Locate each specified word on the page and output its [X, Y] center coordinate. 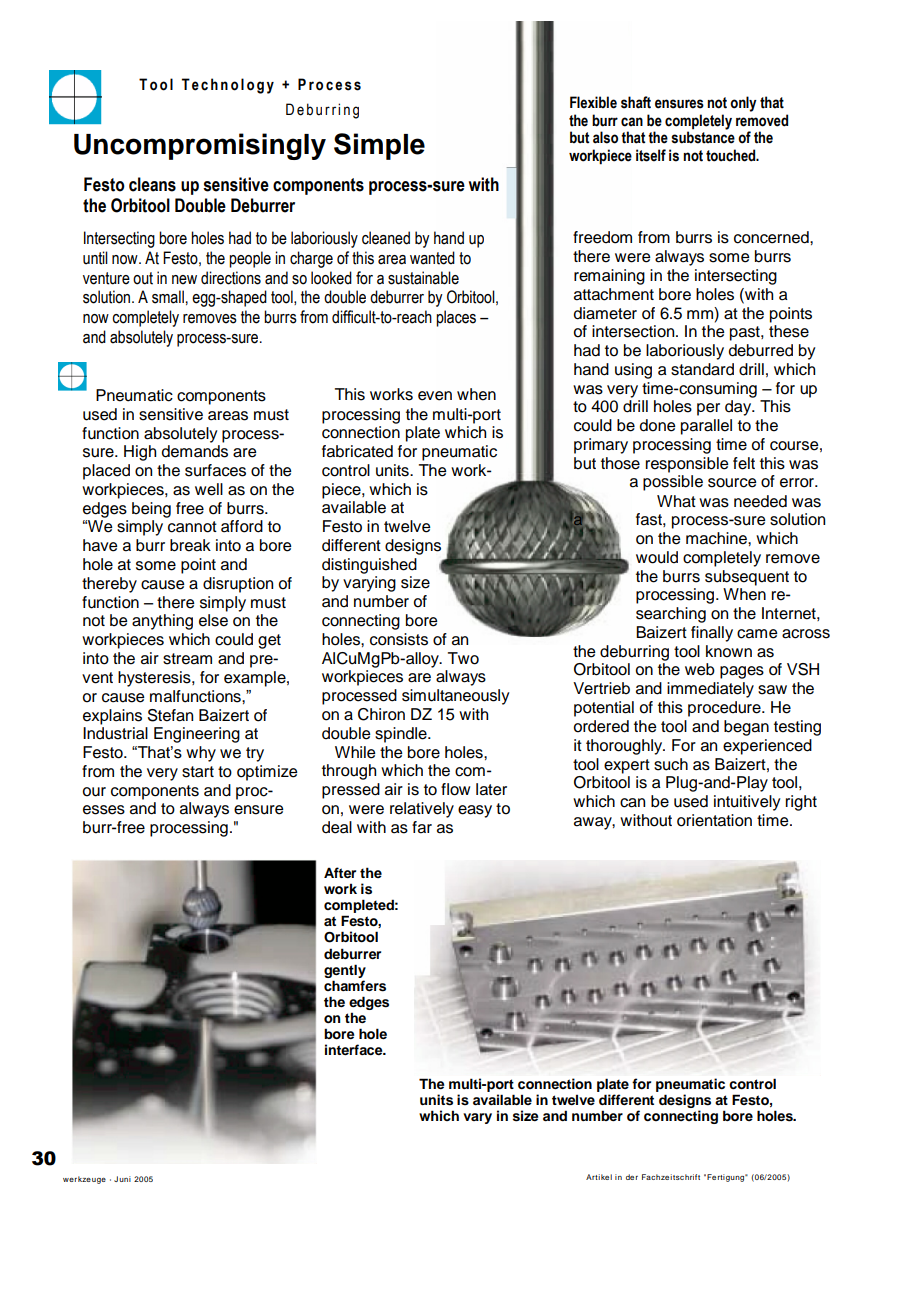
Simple [379, 146]
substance [703, 136]
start [198, 772]
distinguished [369, 566]
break [190, 545]
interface [355, 1049]
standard [702, 369]
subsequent [747, 578]
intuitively [747, 803]
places [456, 318]
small [168, 297]
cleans [152, 184]
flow [455, 789]
